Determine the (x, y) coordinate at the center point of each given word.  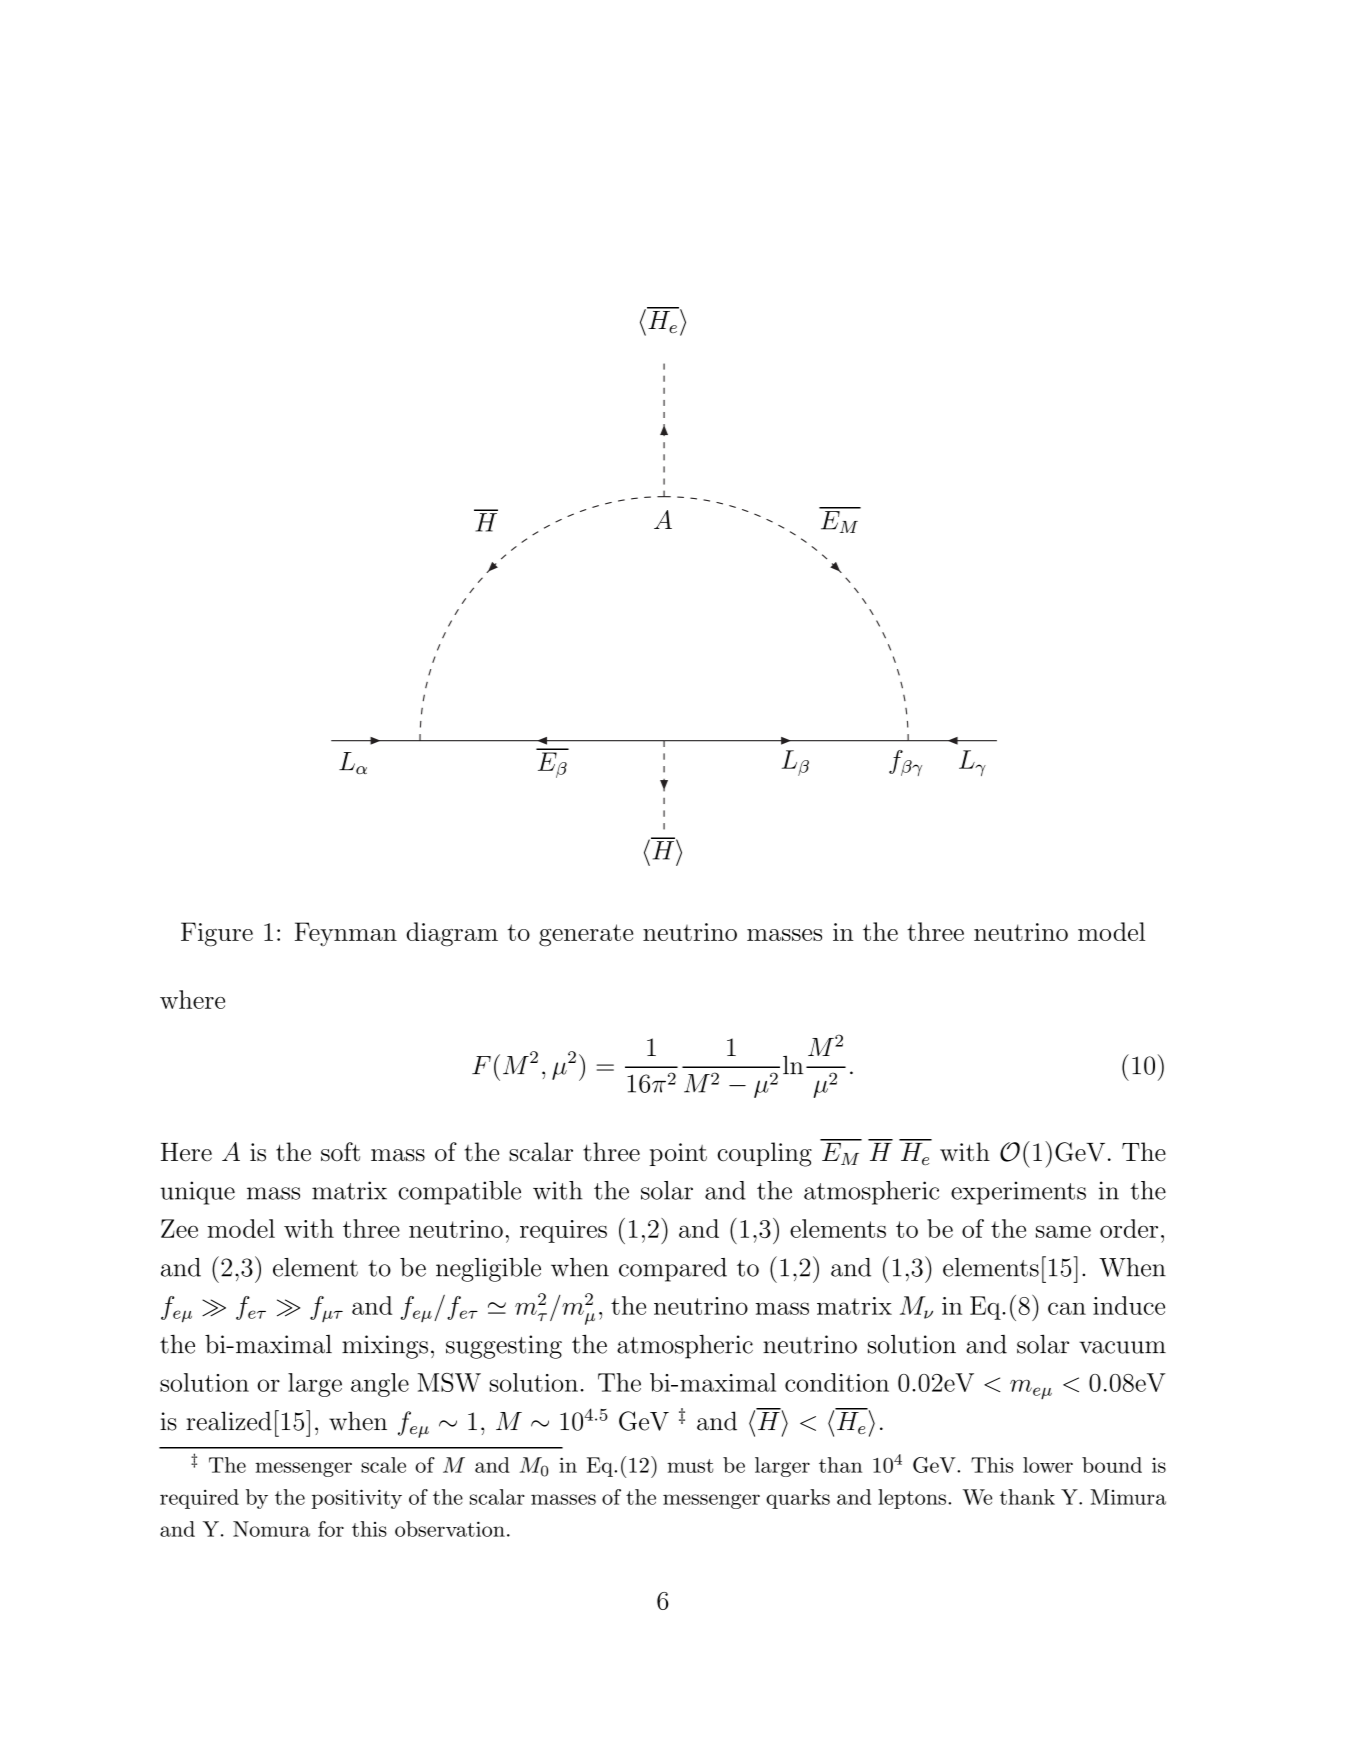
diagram (452, 934)
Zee (179, 1228)
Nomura (271, 1529)
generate (586, 935)
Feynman (346, 934)
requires (563, 1231)
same (1063, 1232)
